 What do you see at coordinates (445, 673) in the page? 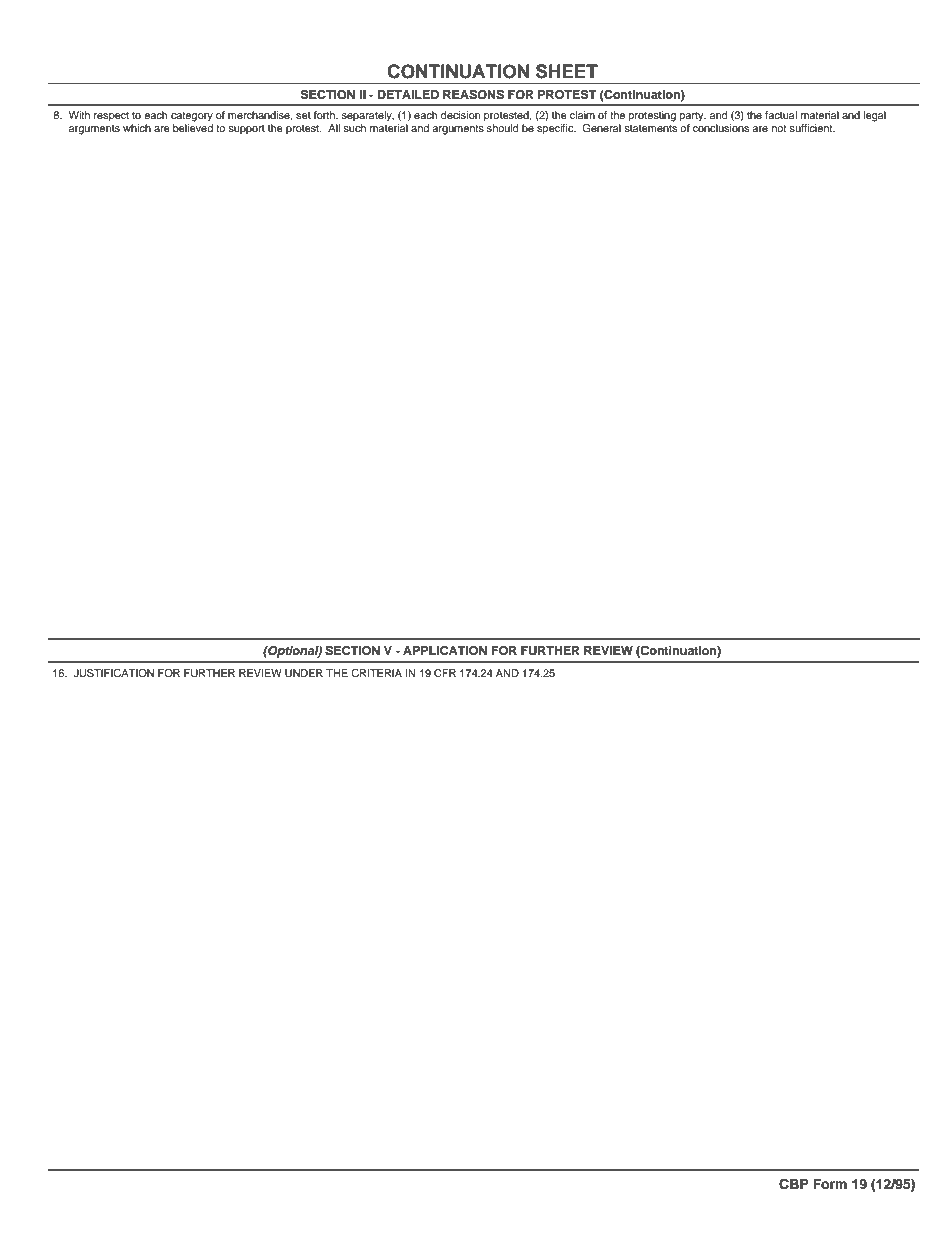
I see `CFR` at bounding box center [445, 673].
